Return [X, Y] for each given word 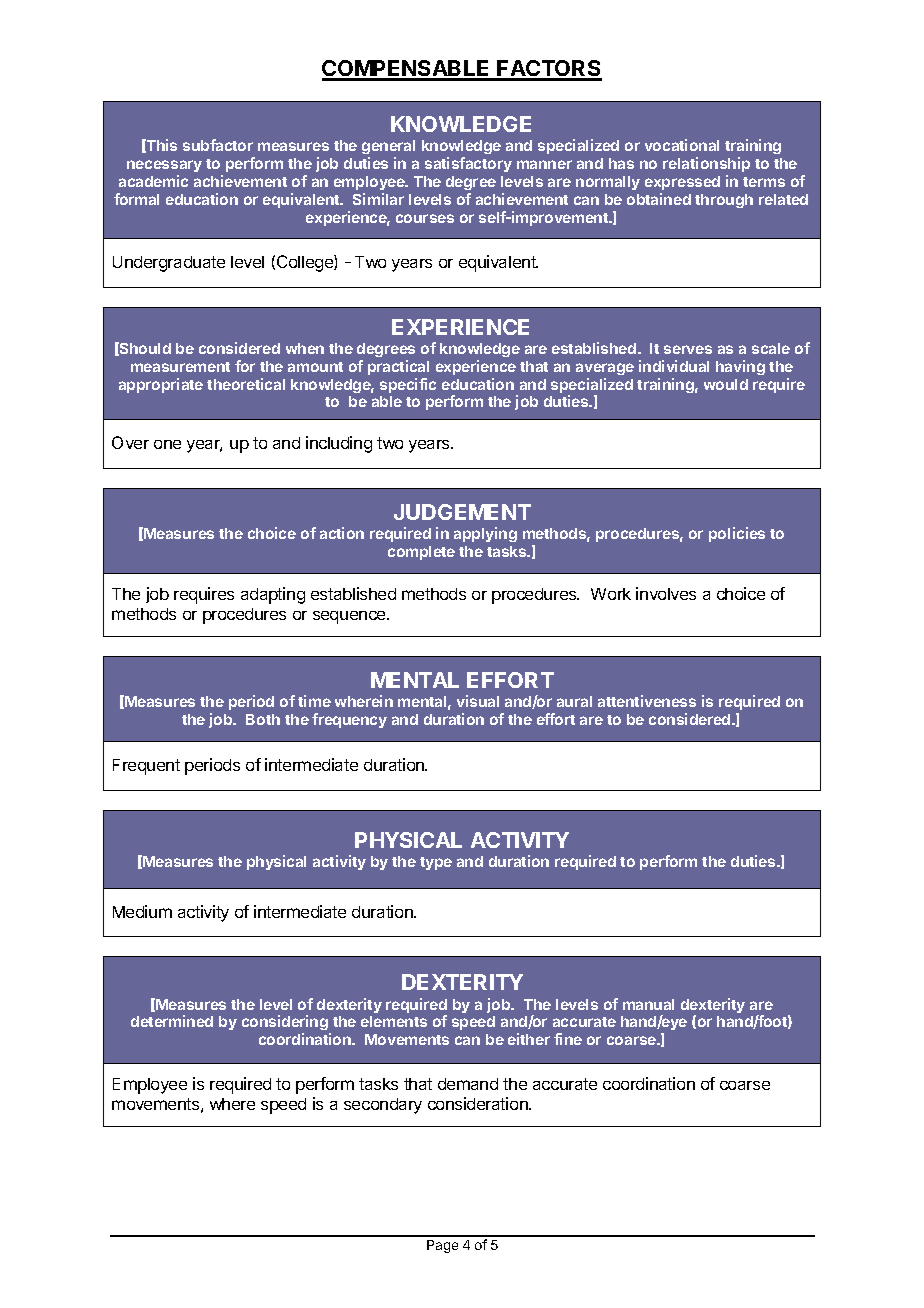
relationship [706, 164]
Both [263, 719]
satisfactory [468, 164]
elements [394, 1021]
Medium [142, 911]
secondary [383, 1106]
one [167, 444]
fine [568, 1039]
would [726, 384]
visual [478, 701]
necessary [164, 166]
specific [408, 385]
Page [442, 1246]
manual [648, 1004]
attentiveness [647, 701]
